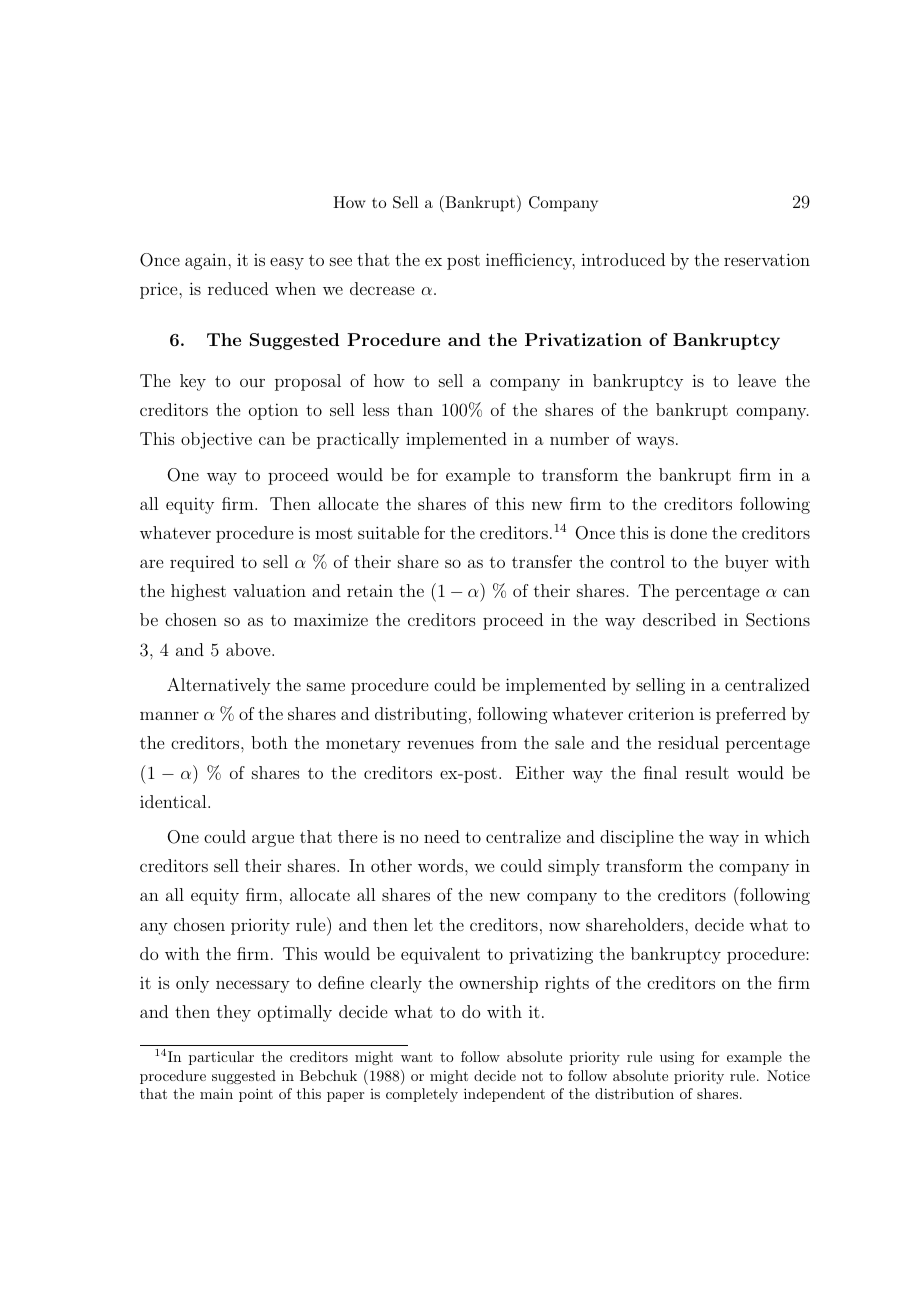 The image size is (924, 1308). What do you see at coordinates (238, 288) in the image?
I see `reduced` at bounding box center [238, 288].
